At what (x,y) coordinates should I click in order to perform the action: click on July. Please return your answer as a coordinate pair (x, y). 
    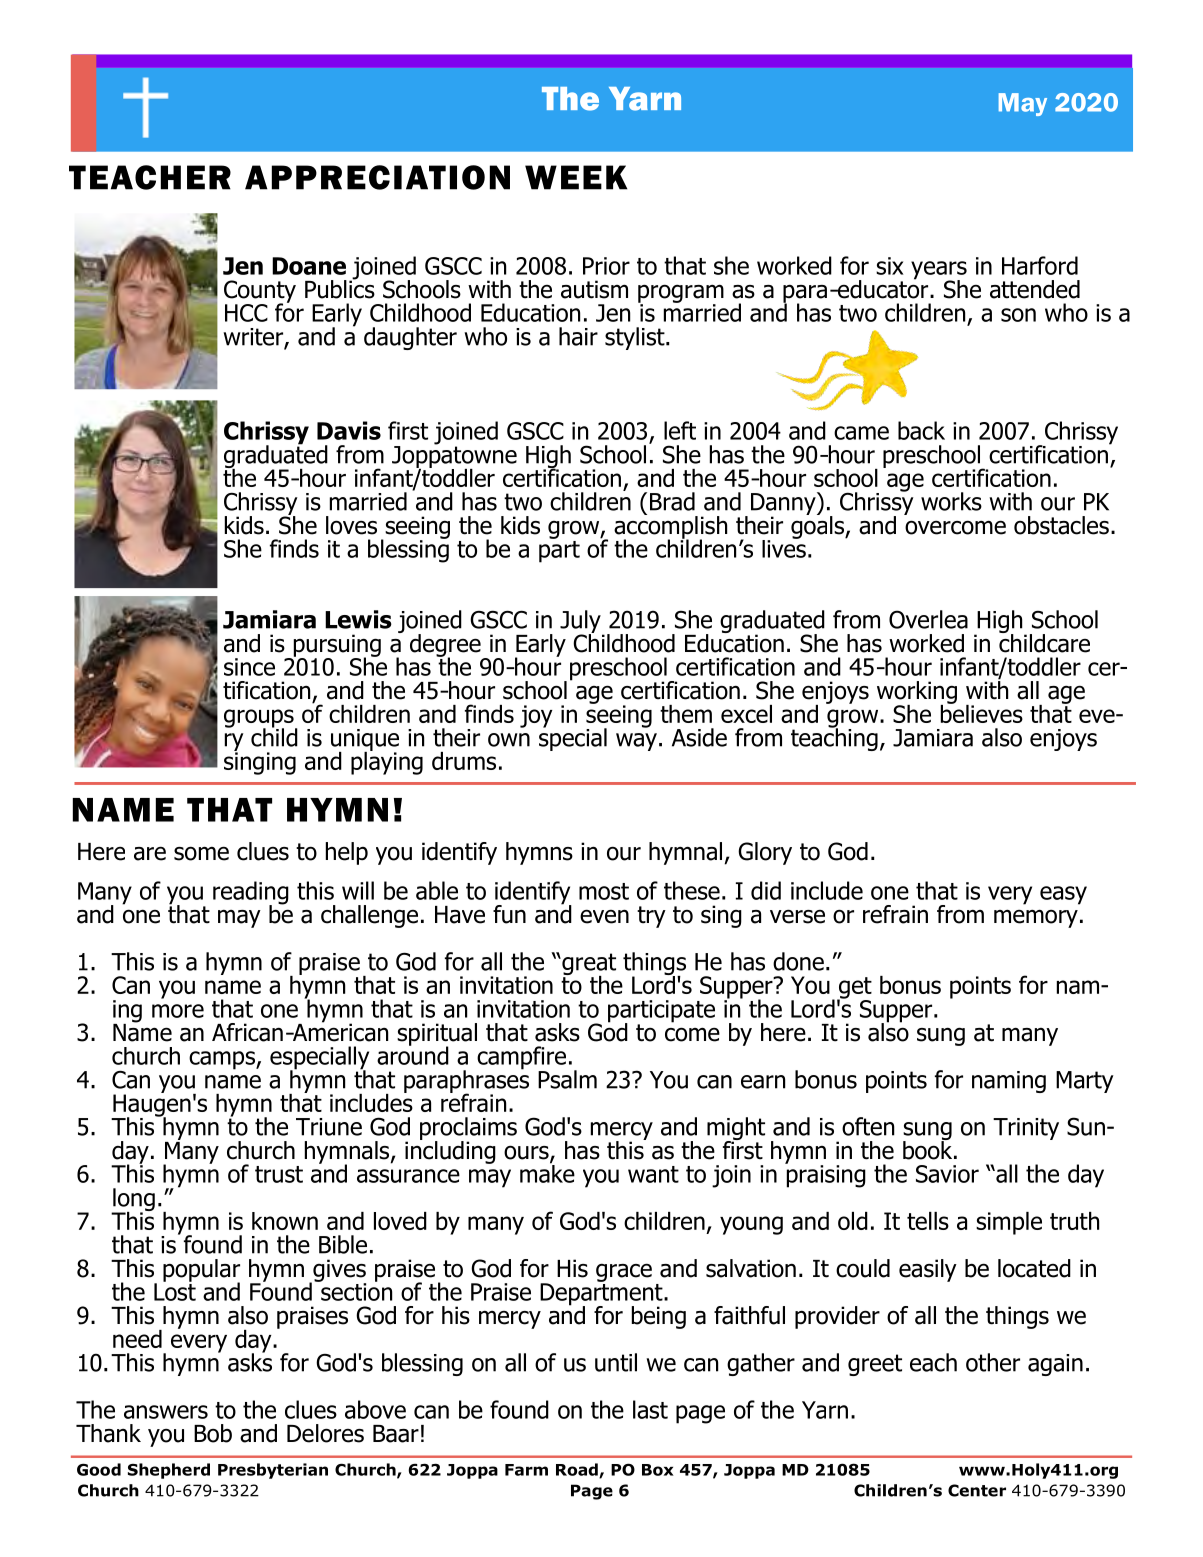
    Looking at the image, I should click on (581, 623).
